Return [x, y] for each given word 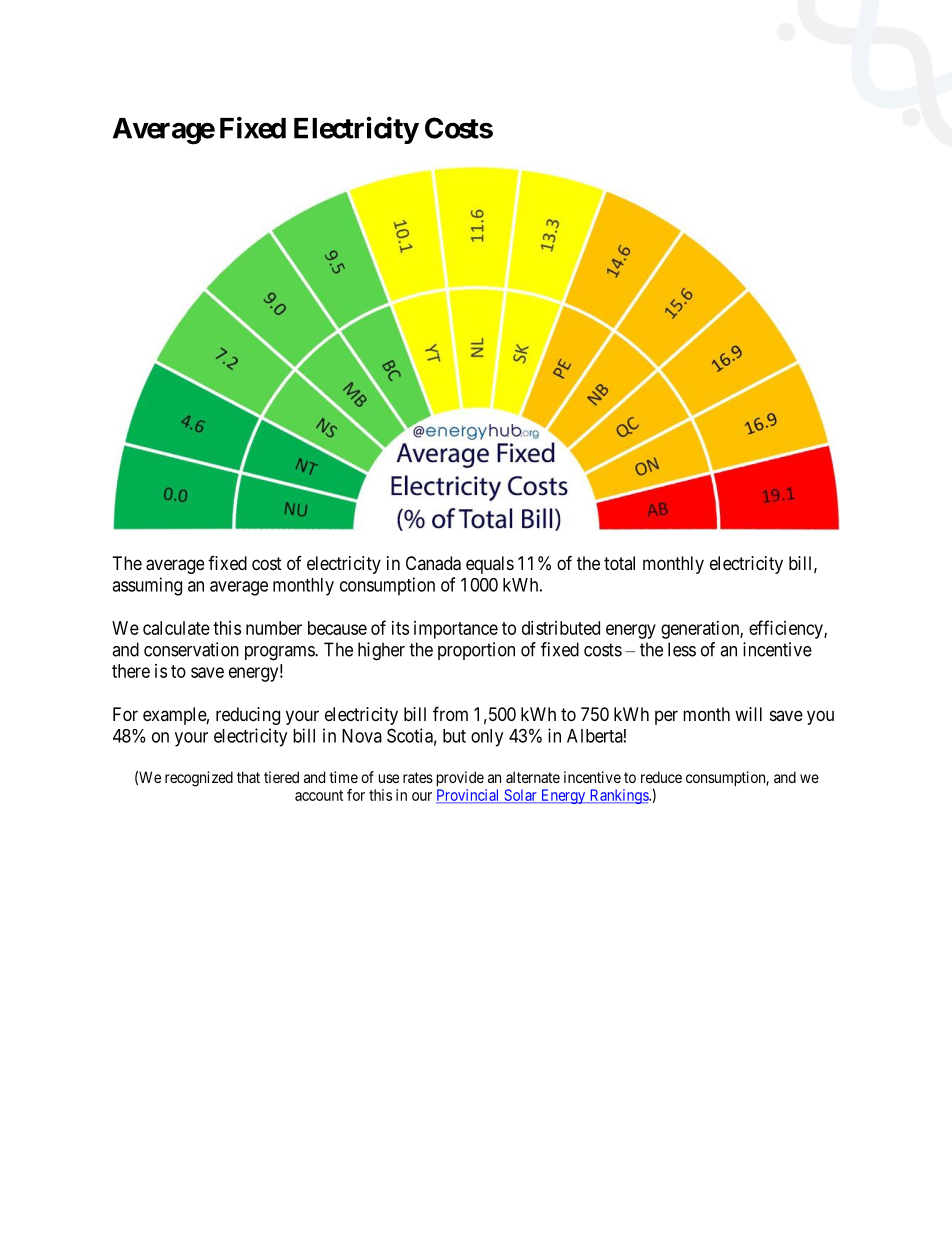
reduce [661, 777]
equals [490, 565]
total [619, 563]
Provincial [469, 796]
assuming [147, 586]
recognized [199, 779]
